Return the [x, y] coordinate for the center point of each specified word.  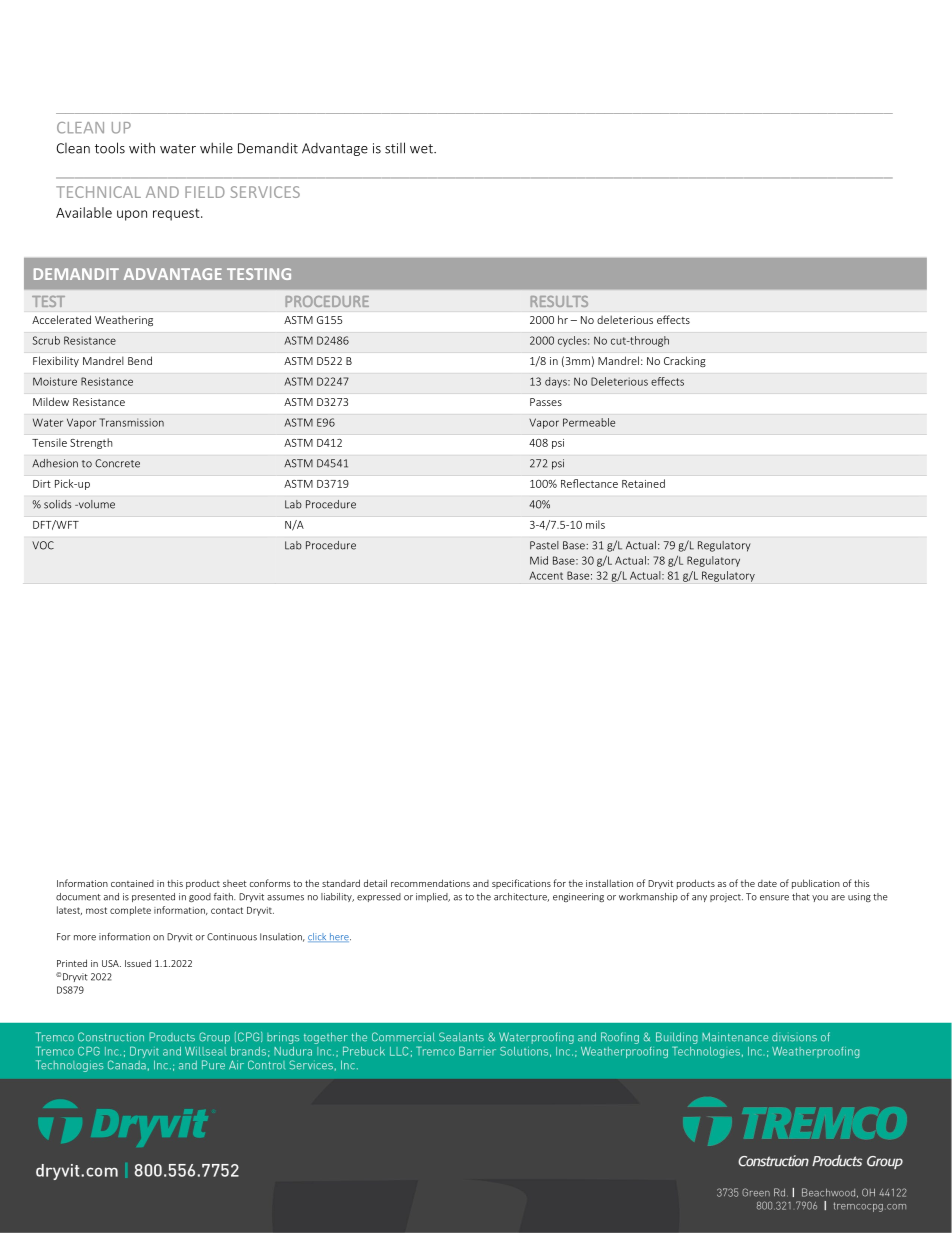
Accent [546, 575]
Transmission [131, 422]
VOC [43, 545]
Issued [138, 963]
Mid [539, 560]
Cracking [685, 361]
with [142, 148]
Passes [546, 402]
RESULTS [559, 301]
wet [422, 149]
